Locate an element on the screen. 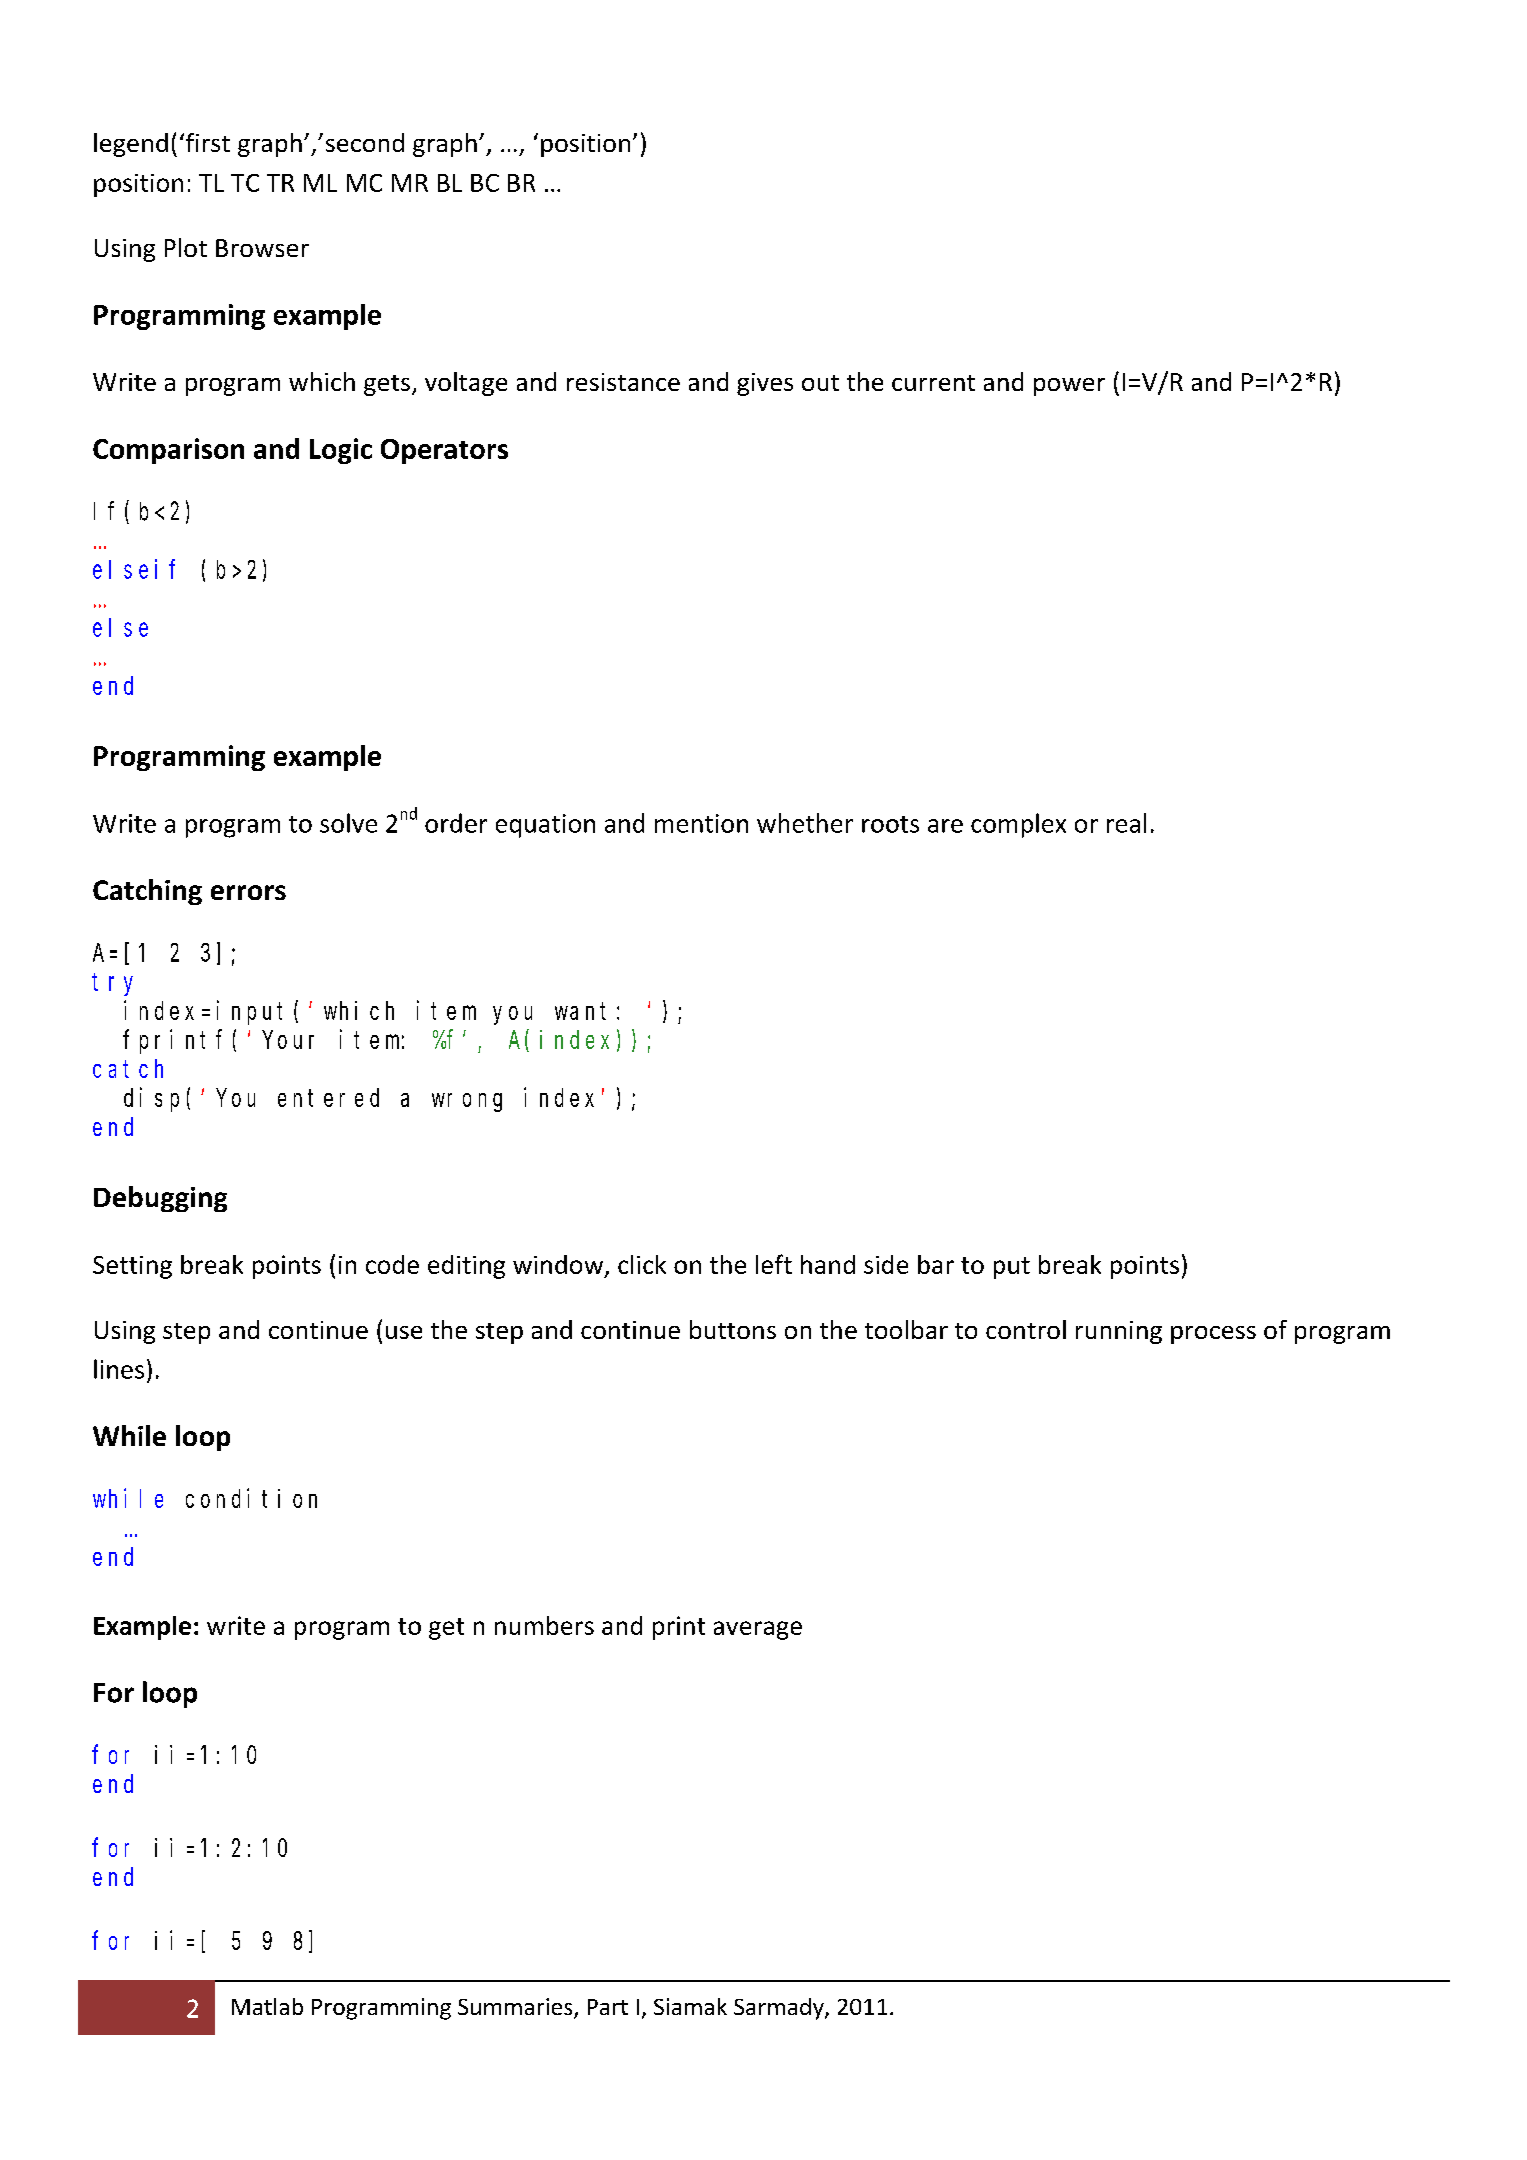 The width and height of the screenshot is (1527, 2160). Browser is located at coordinates (262, 248).
